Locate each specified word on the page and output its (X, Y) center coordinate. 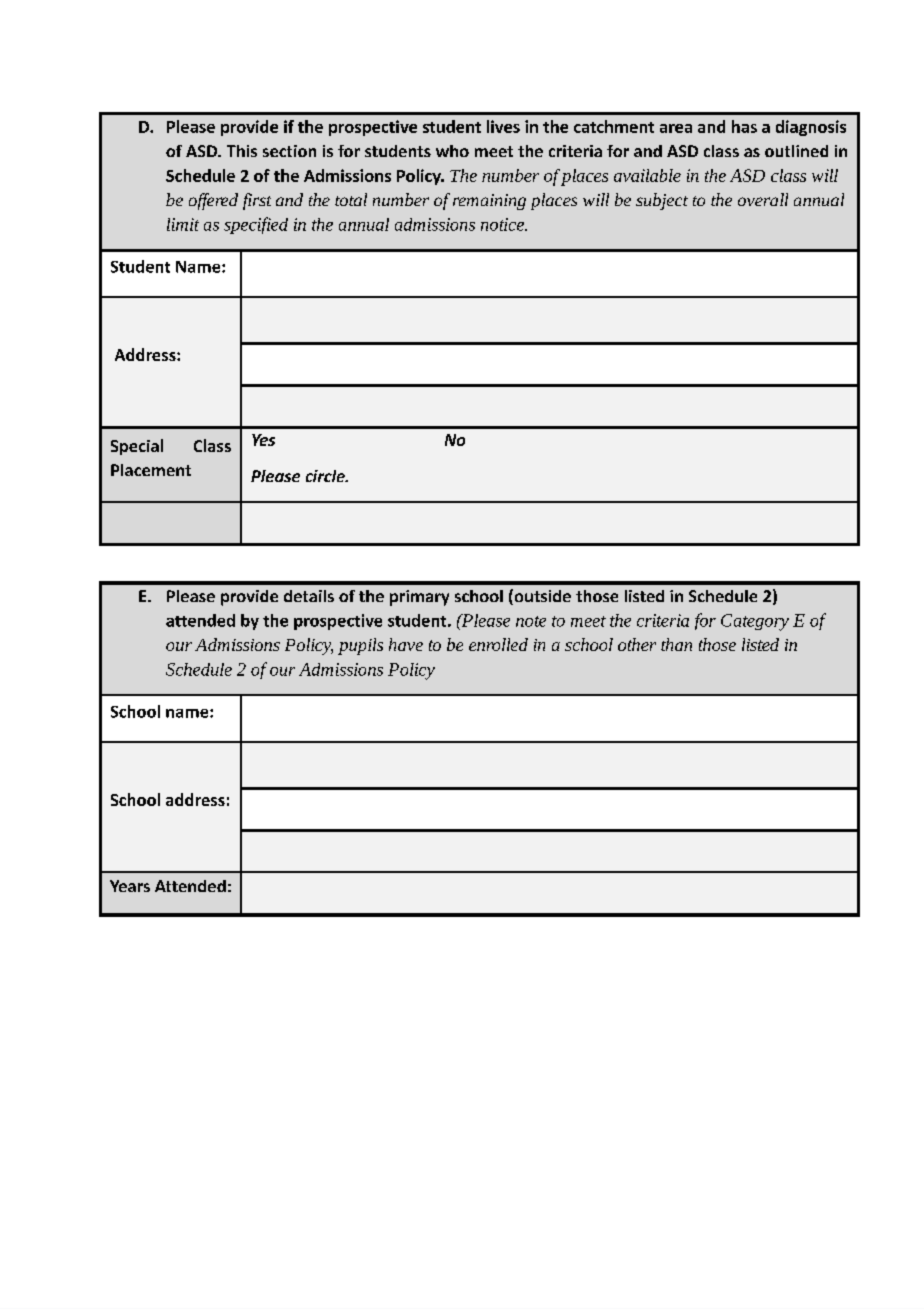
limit (183, 224)
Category (755, 622)
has (744, 126)
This (242, 151)
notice (503, 224)
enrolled (498, 644)
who (452, 151)
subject (662, 201)
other (637, 644)
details (309, 596)
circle (326, 476)
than (676, 644)
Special (137, 447)
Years (130, 886)
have (406, 644)
